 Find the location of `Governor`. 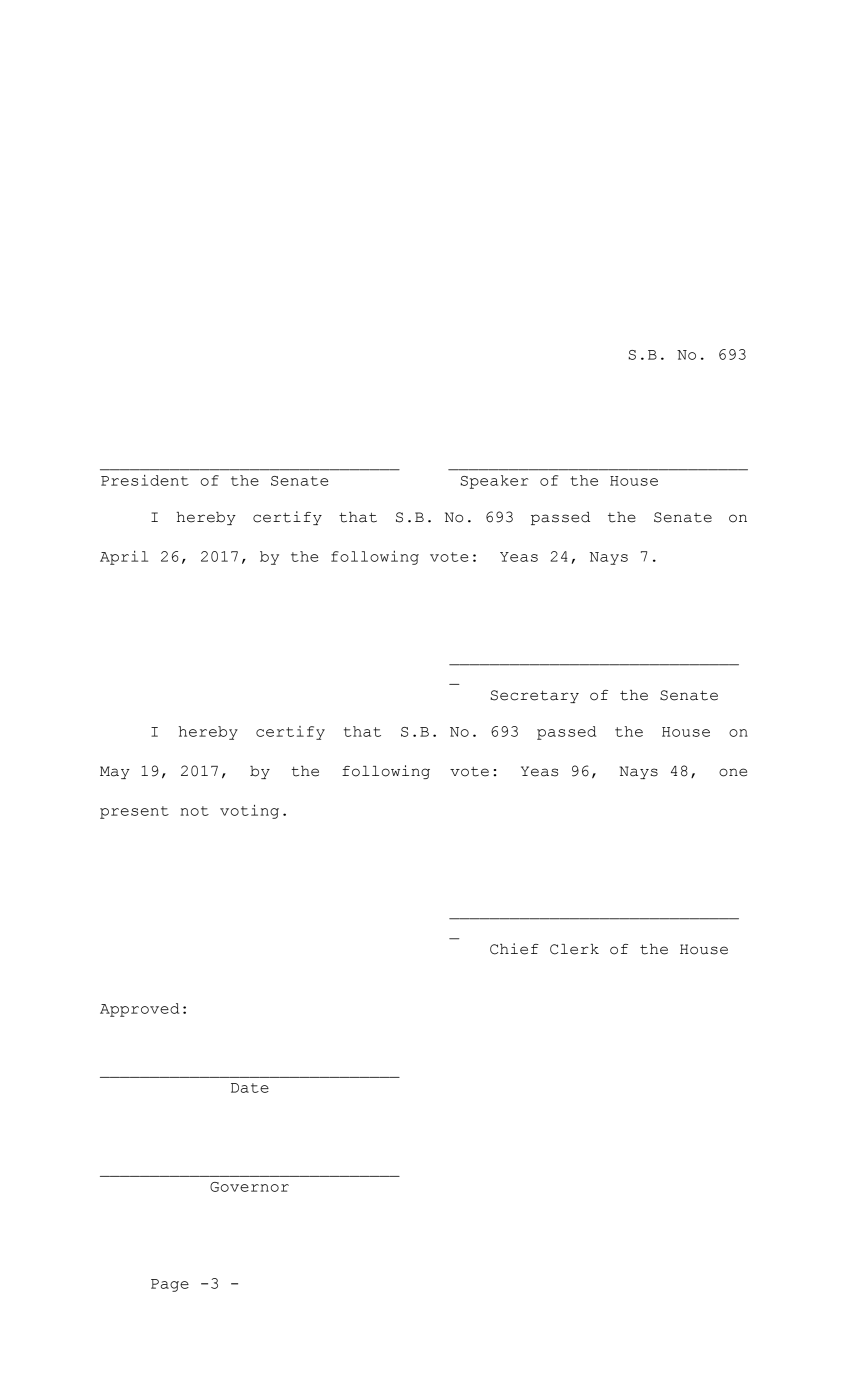

Governor is located at coordinates (249, 1187).
